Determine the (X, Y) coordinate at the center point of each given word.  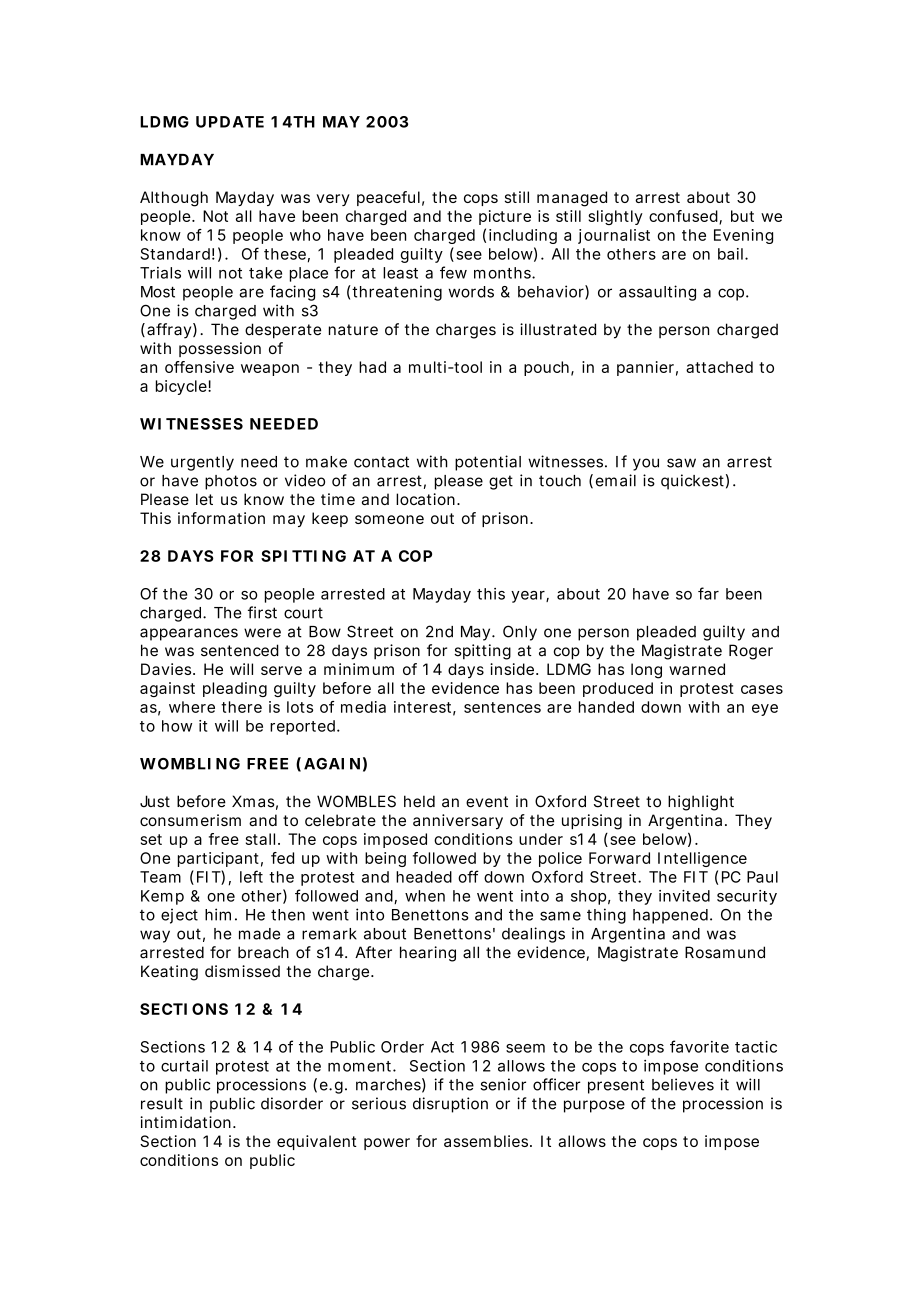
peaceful (388, 198)
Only (520, 633)
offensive (199, 367)
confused (683, 216)
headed (424, 877)
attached (719, 367)
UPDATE (230, 122)
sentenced (240, 650)
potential (488, 463)
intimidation (185, 1122)
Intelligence (702, 859)
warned (697, 669)
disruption (450, 1105)
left (251, 876)
